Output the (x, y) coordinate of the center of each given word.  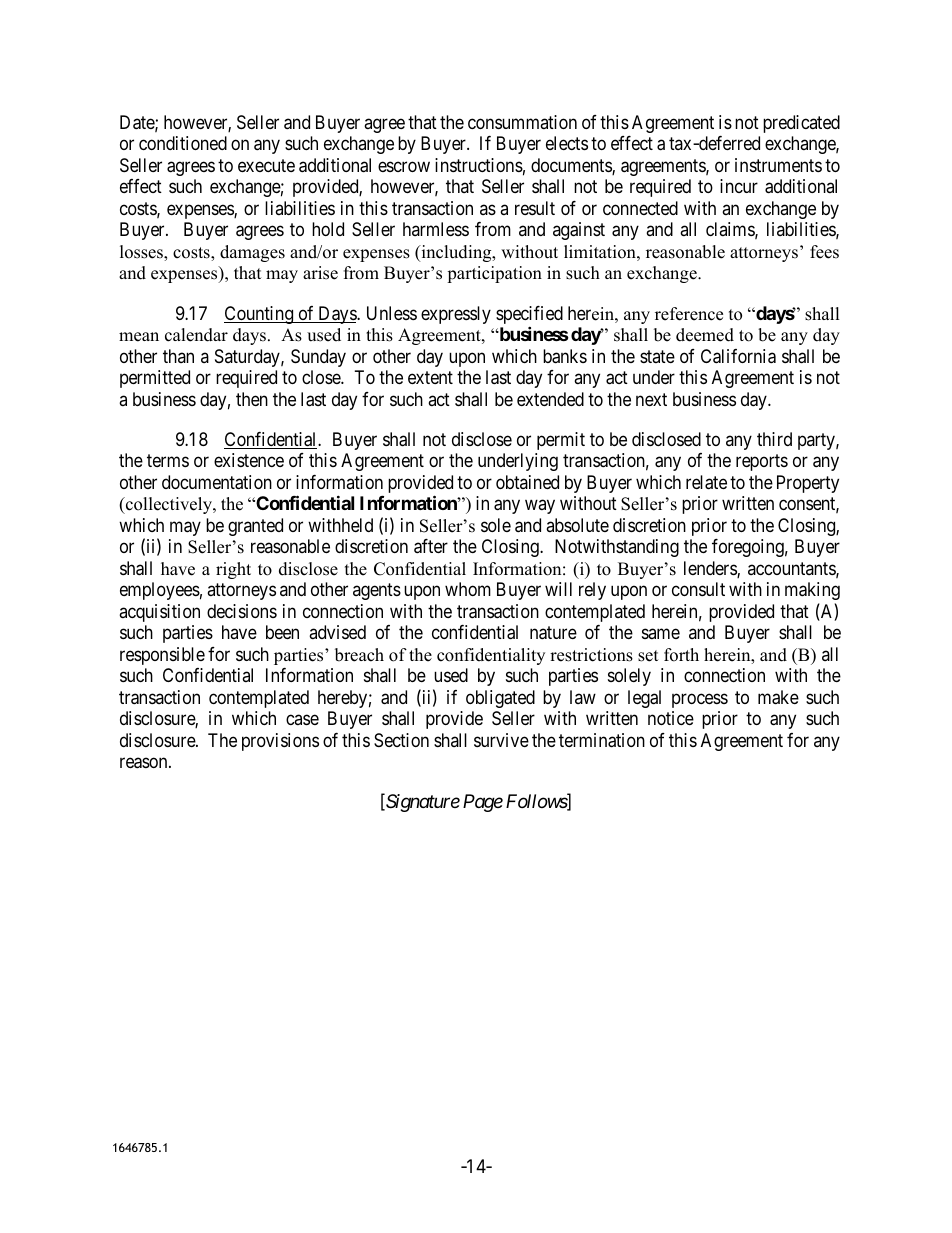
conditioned (183, 143)
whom (468, 589)
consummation (522, 122)
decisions (242, 611)
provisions (280, 742)
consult (698, 589)
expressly (456, 315)
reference (689, 314)
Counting (260, 315)
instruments (778, 165)
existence (249, 460)
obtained (527, 482)
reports (762, 462)
